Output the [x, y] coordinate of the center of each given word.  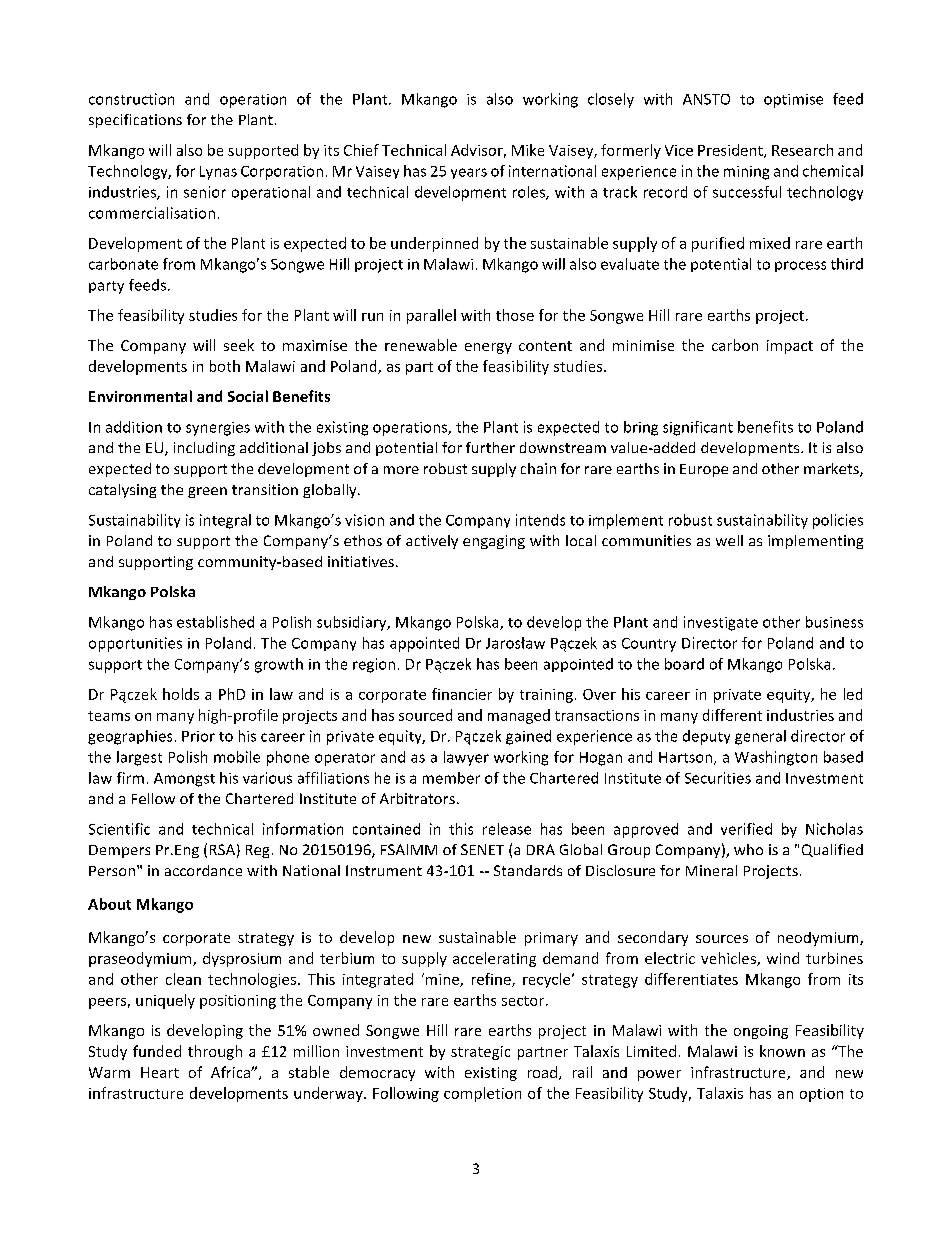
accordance [203, 870]
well [729, 540]
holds [181, 694]
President [731, 151]
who [748, 849]
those [515, 315]
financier [462, 694]
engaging [494, 542]
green [207, 492]
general [760, 737]
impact [790, 347]
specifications [135, 121]
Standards [528, 870]
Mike [528, 150]
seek [239, 345]
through [215, 1052]
